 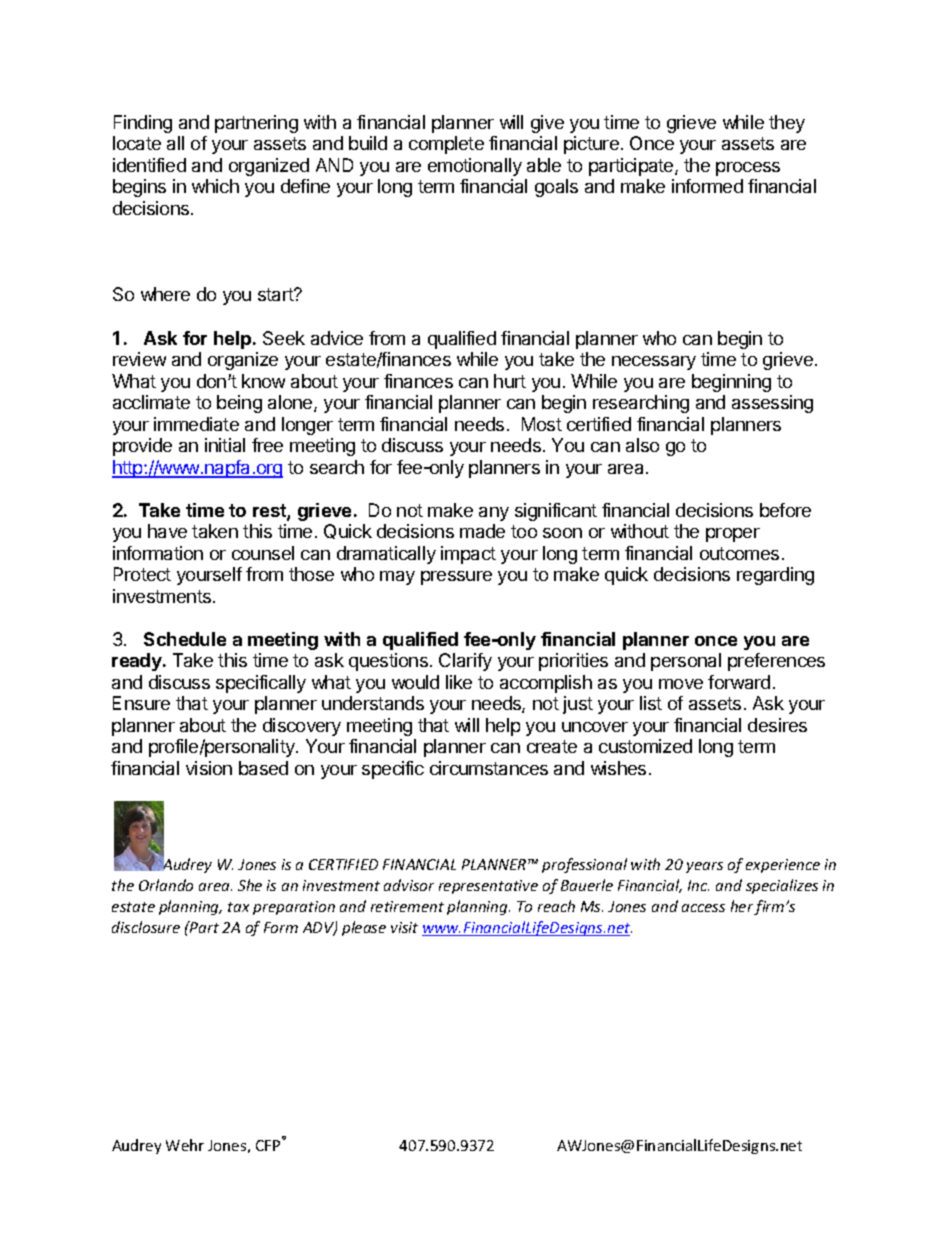 What do you see at coordinates (167, 531) in the page?
I see `have` at bounding box center [167, 531].
